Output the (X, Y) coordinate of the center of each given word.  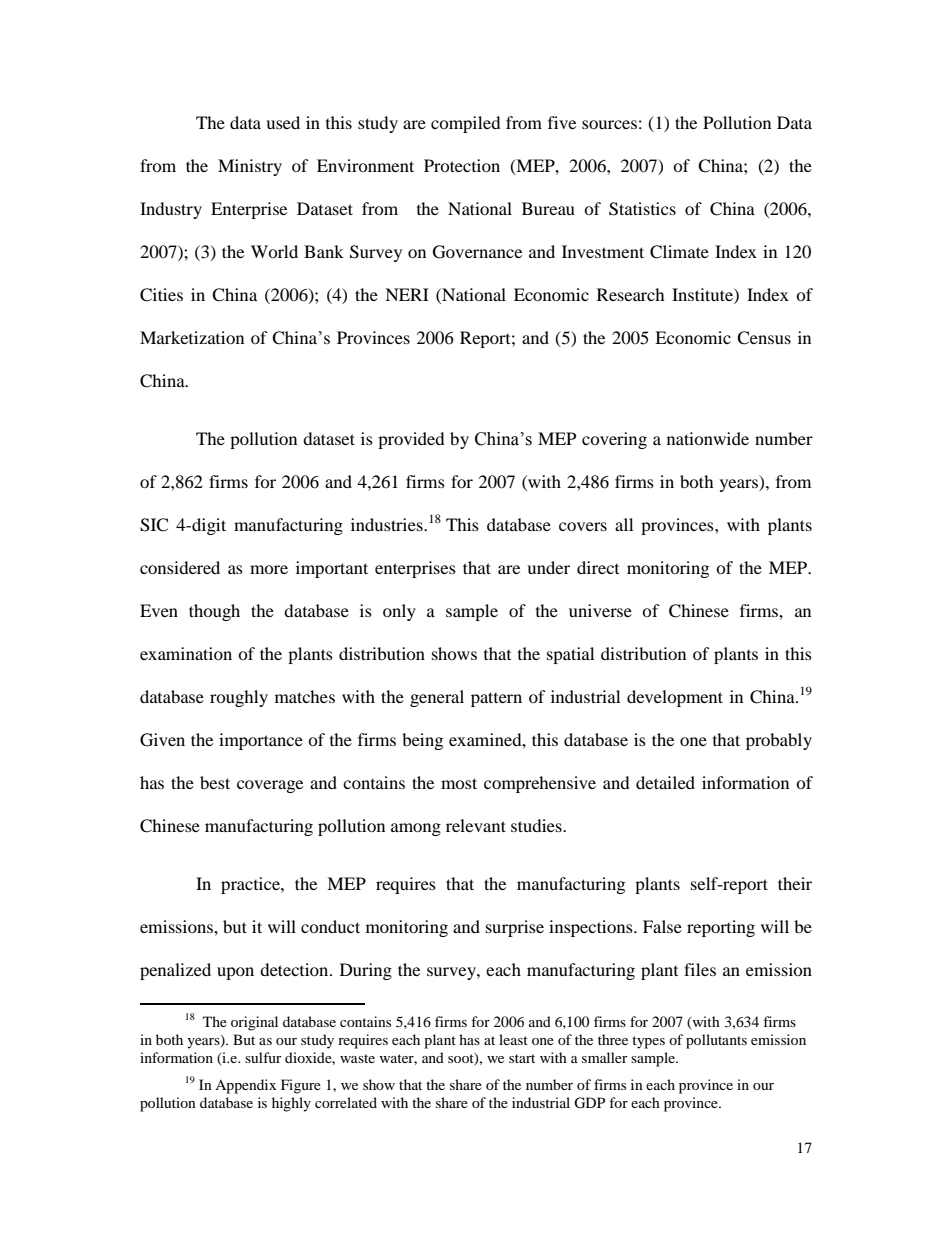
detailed (665, 782)
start (522, 1058)
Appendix (245, 1086)
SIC (154, 525)
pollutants (716, 1041)
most (459, 783)
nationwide (708, 438)
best (215, 782)
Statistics (642, 209)
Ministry (250, 167)
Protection (462, 165)
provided (411, 440)
